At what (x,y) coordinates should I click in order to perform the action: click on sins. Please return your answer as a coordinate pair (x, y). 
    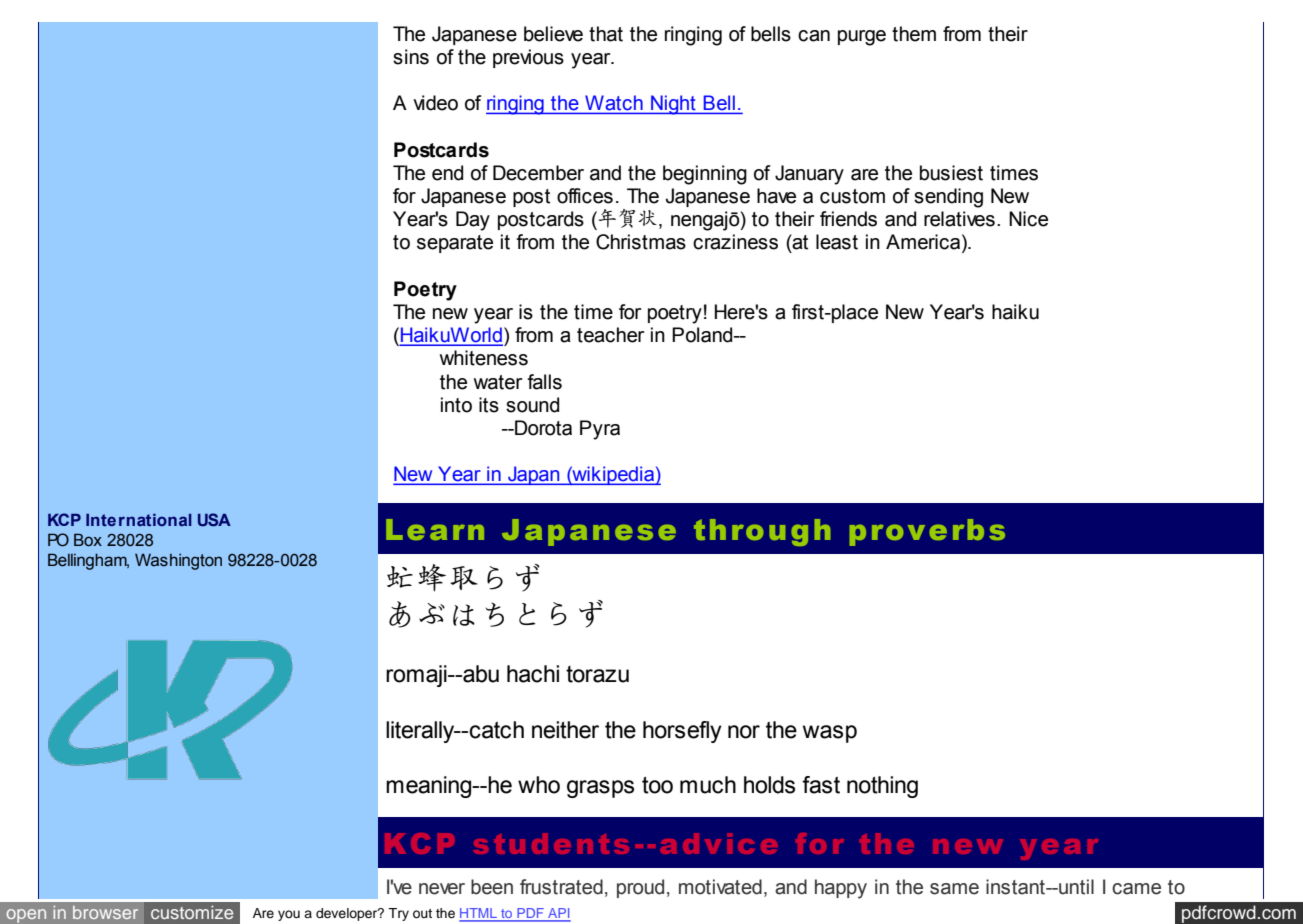
    Looking at the image, I should click on (411, 57).
